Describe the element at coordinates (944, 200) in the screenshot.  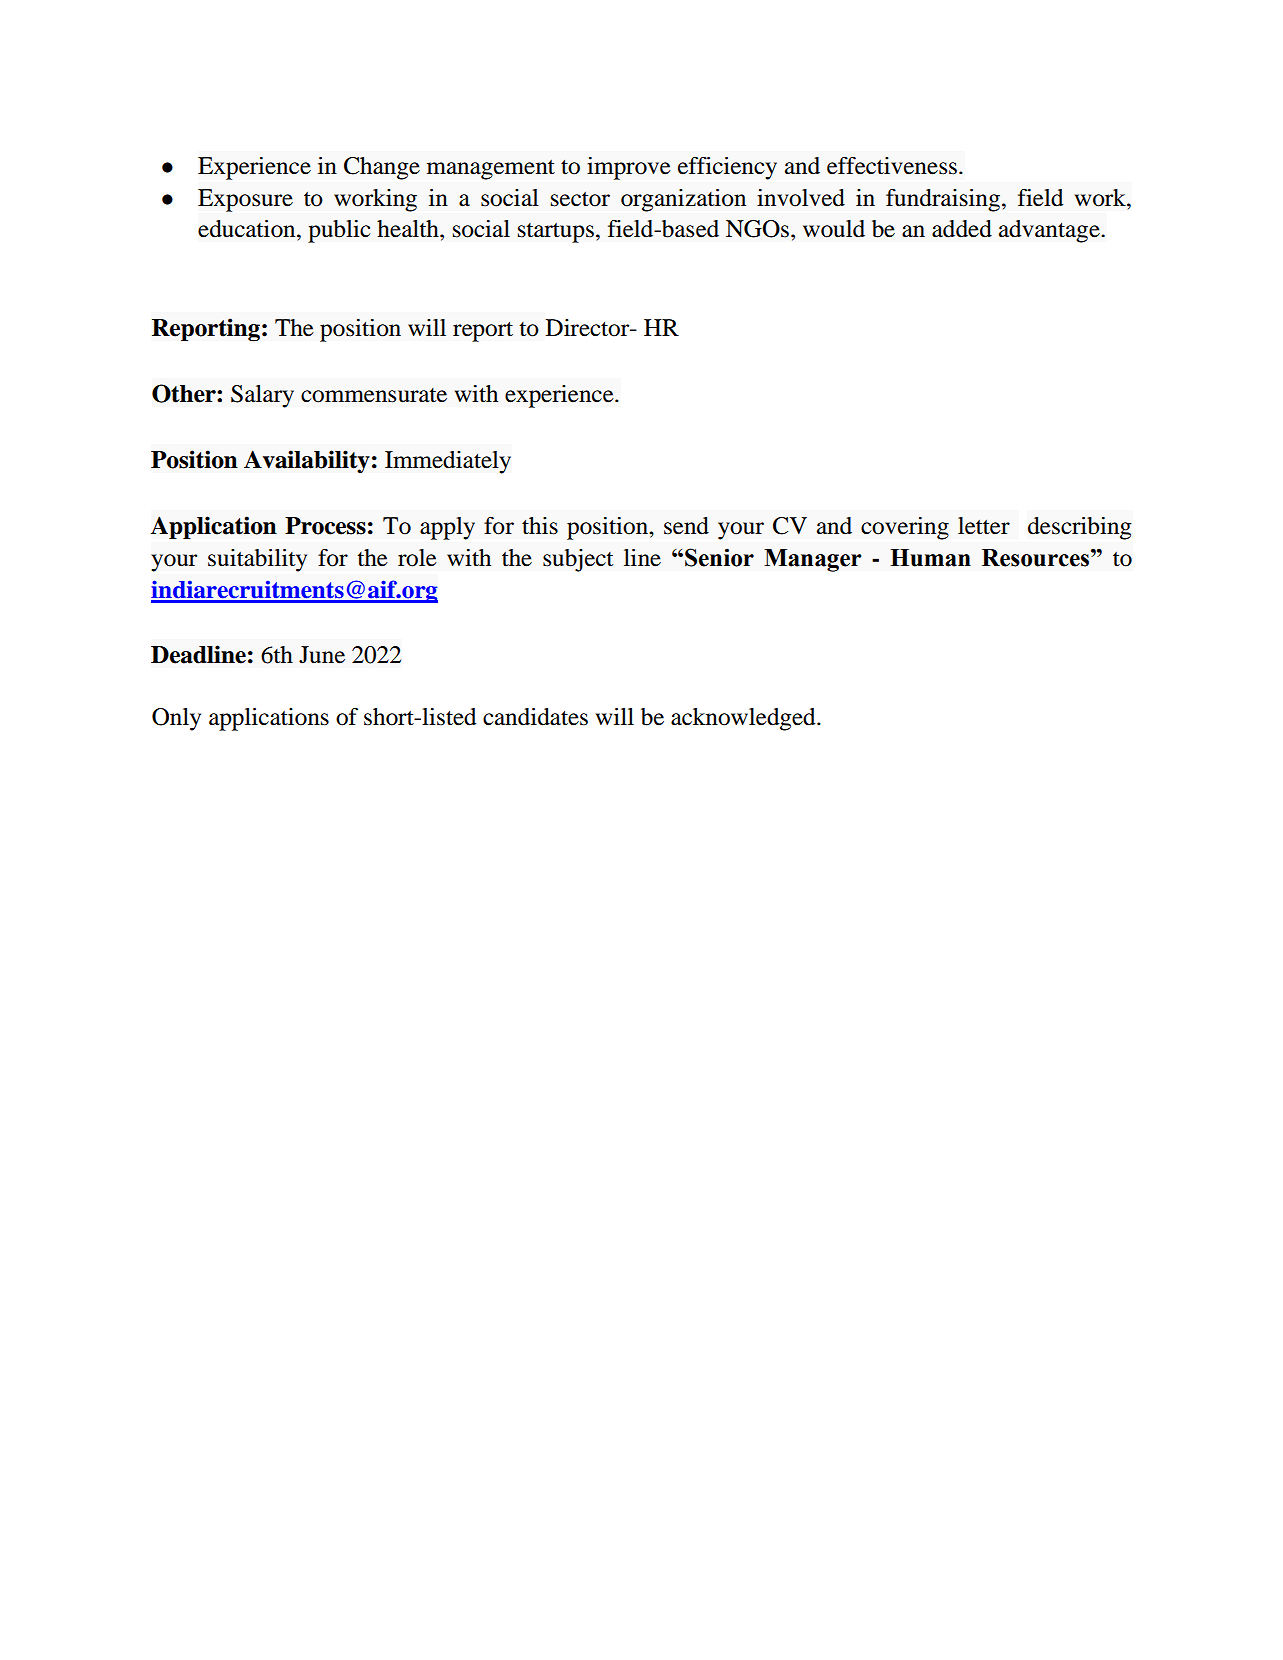
I see `fundraising` at that location.
